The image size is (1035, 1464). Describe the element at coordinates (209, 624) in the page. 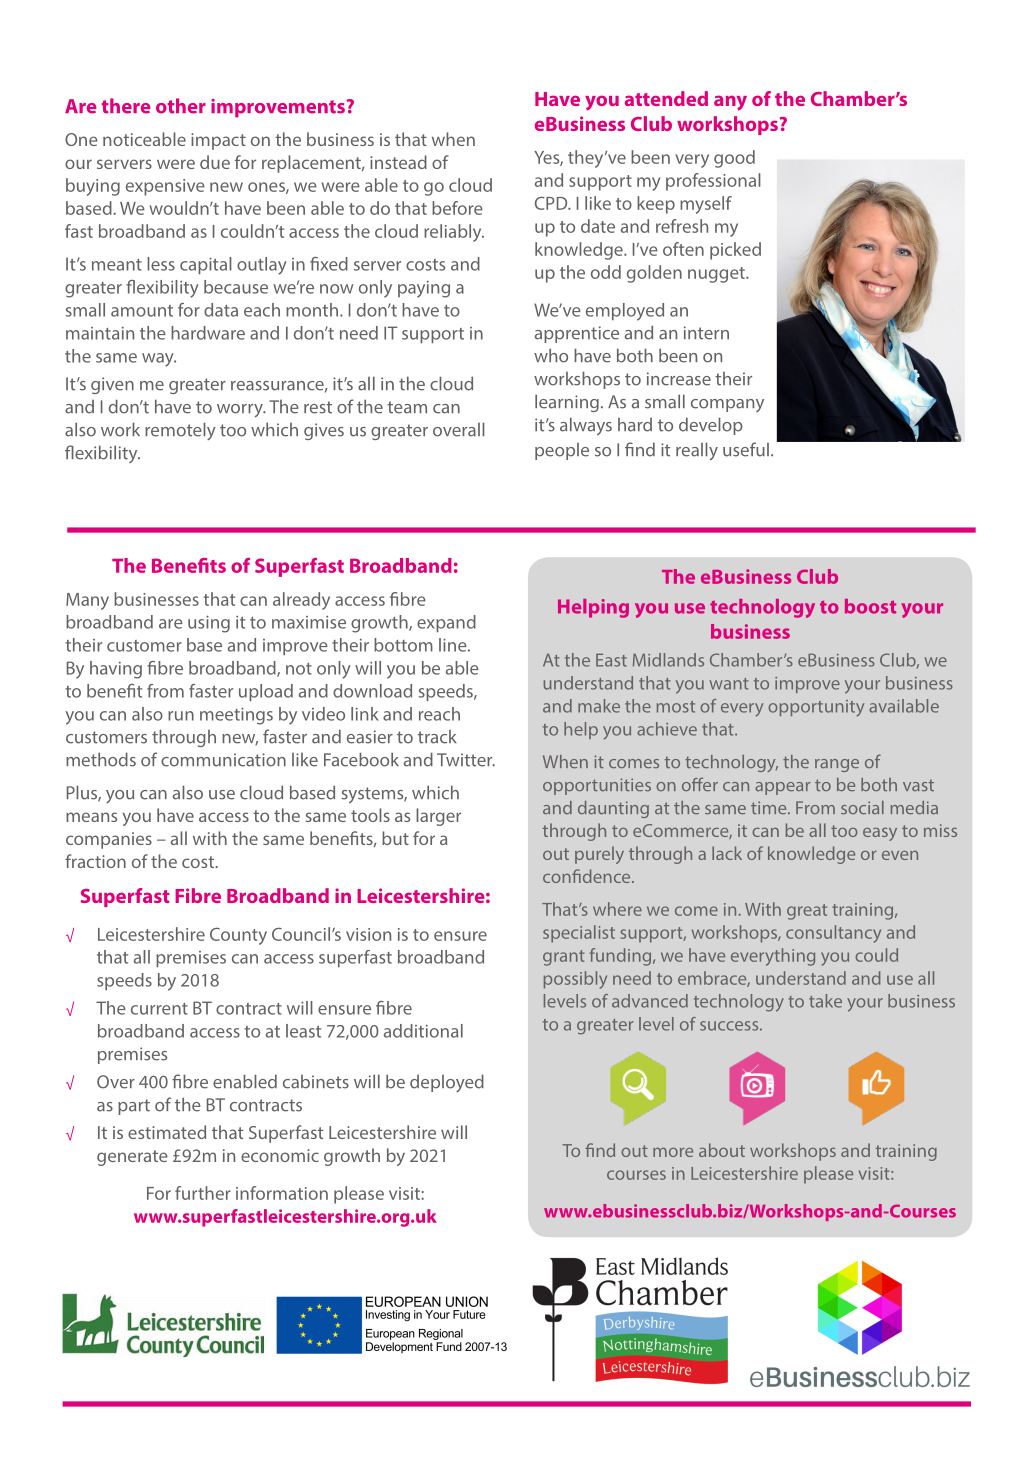

I see `using` at that location.
